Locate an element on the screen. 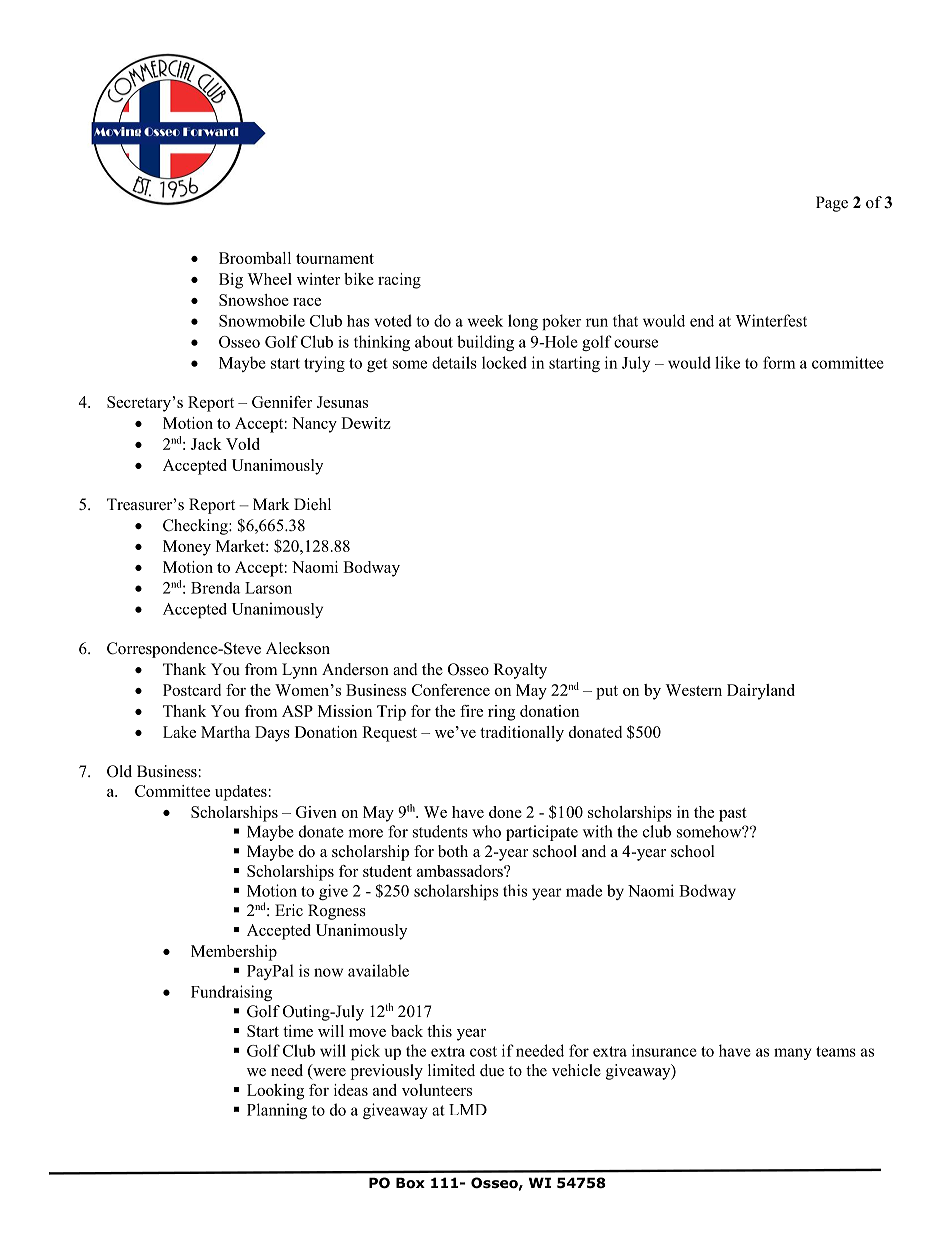  Eric is located at coordinates (289, 910).
